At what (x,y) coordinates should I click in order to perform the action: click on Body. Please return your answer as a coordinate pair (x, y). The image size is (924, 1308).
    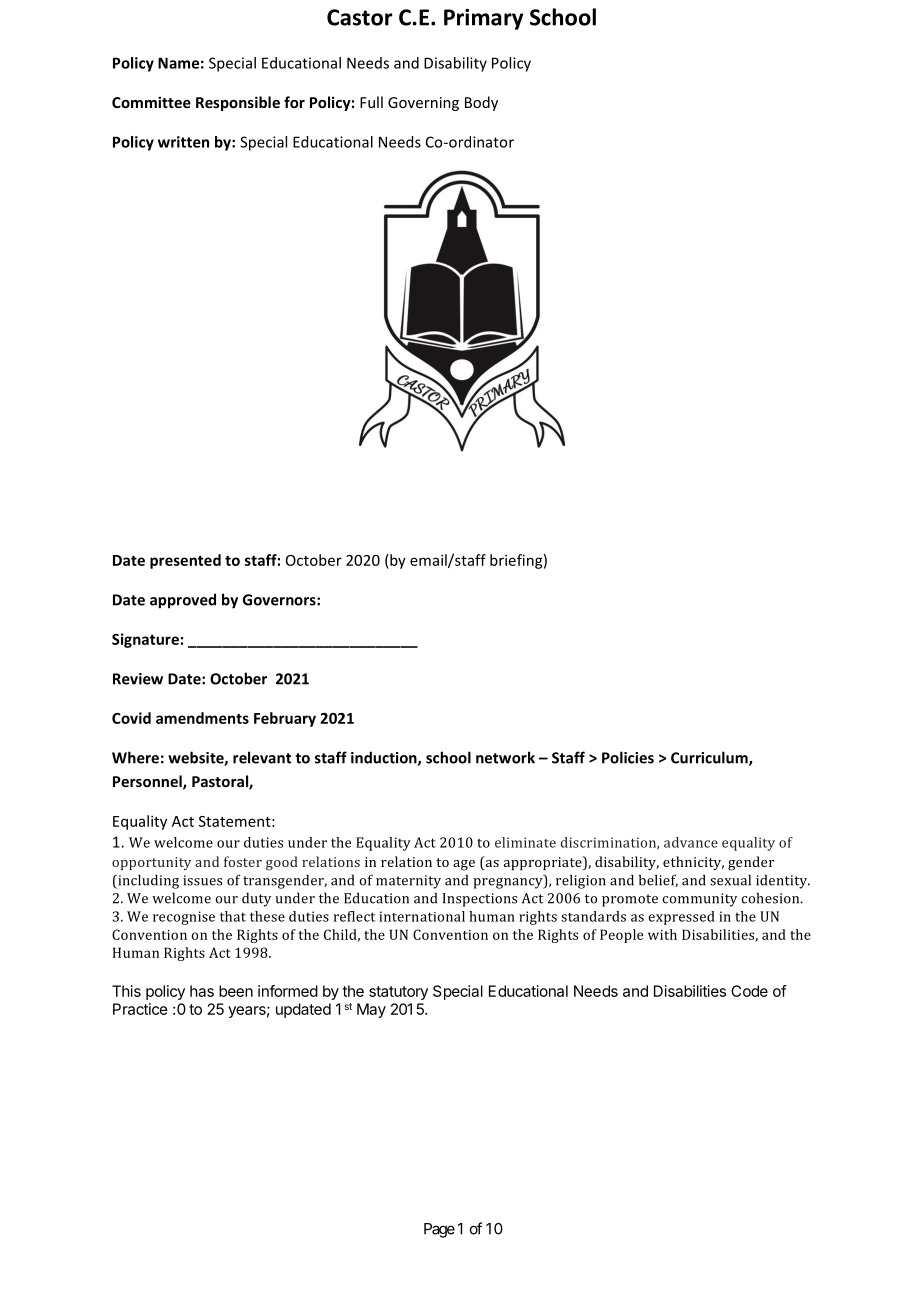
    Looking at the image, I should click on (481, 103).
